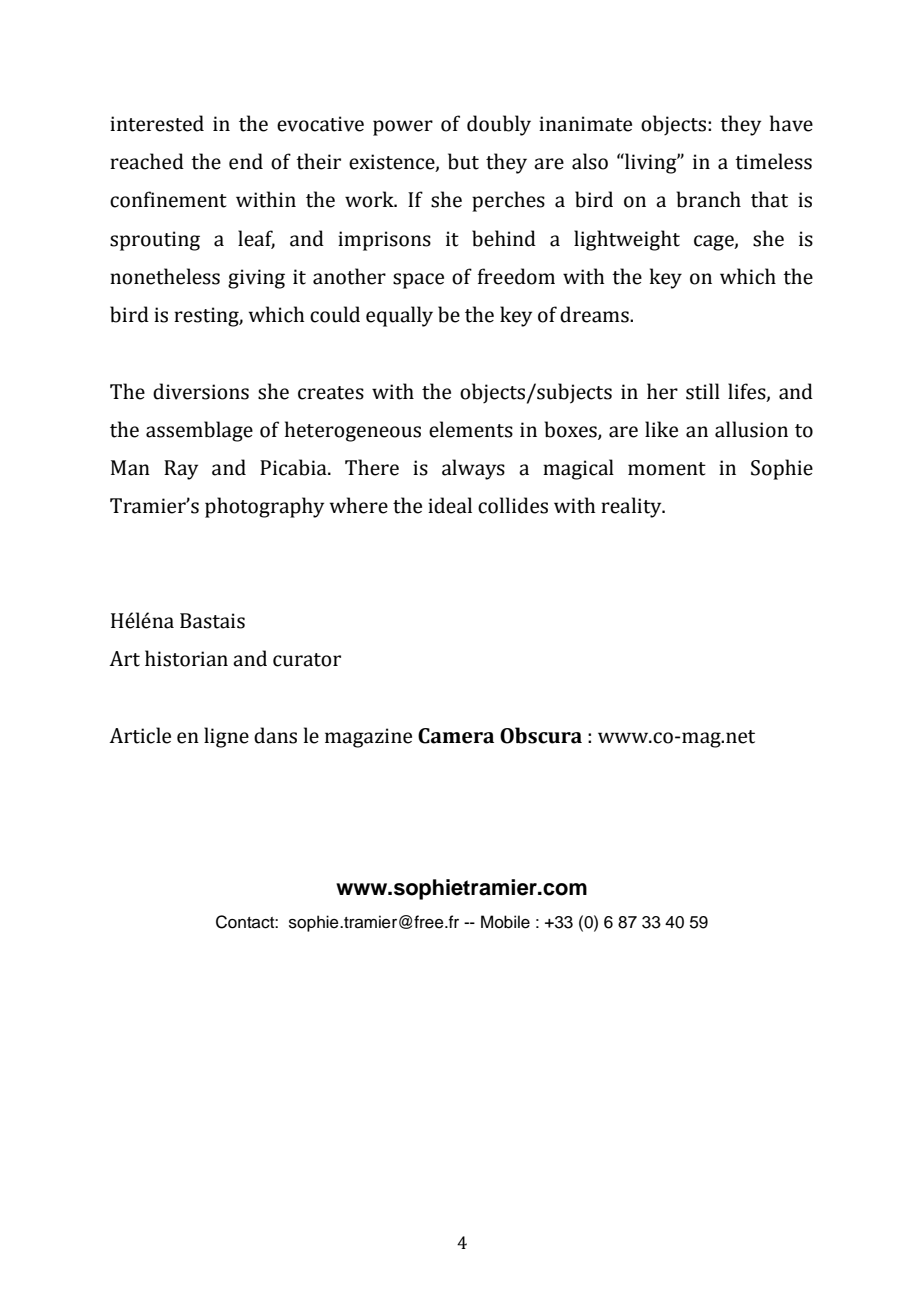  What do you see at coordinates (264, 507) in the screenshot?
I see `photography` at bounding box center [264, 507].
